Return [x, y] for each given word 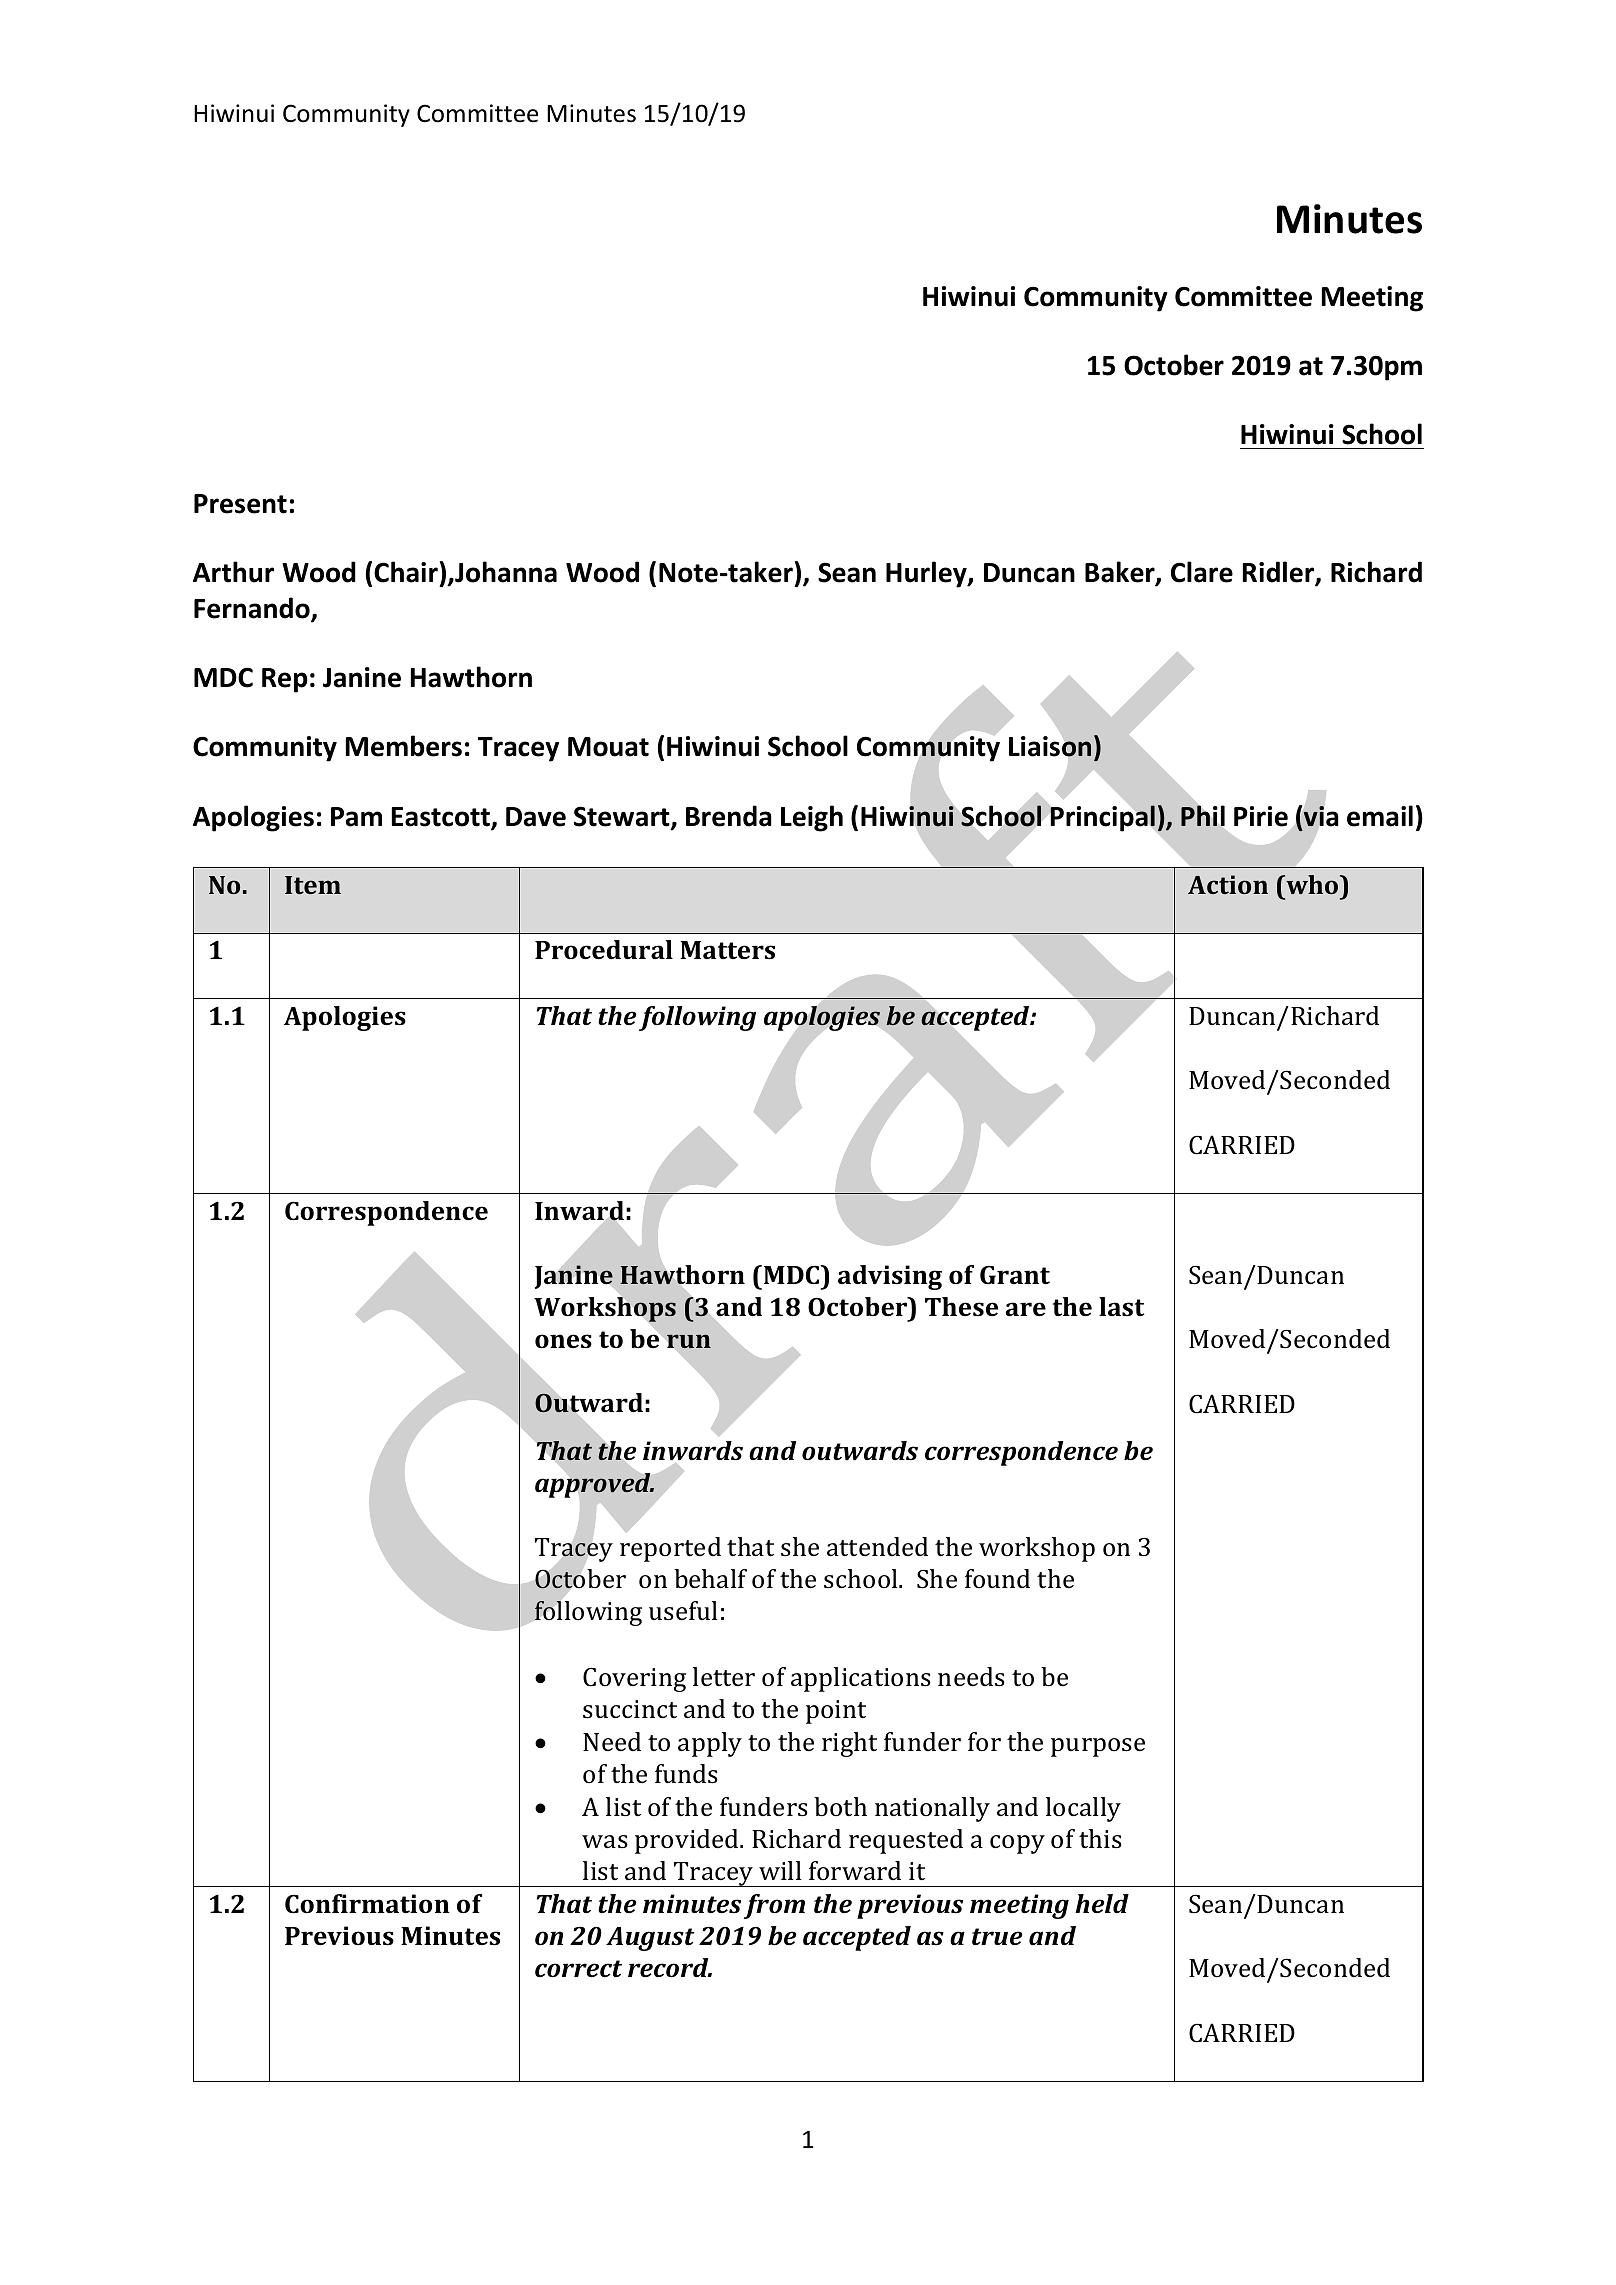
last [1121, 1307]
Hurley [927, 574]
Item [313, 885]
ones [563, 1341]
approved [594, 1485]
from [774, 1906]
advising [890, 1277]
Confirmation [367, 1904]
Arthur [233, 572]
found [997, 1578]
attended [877, 1547]
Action [1228, 884]
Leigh [812, 818]
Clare [1202, 572]
